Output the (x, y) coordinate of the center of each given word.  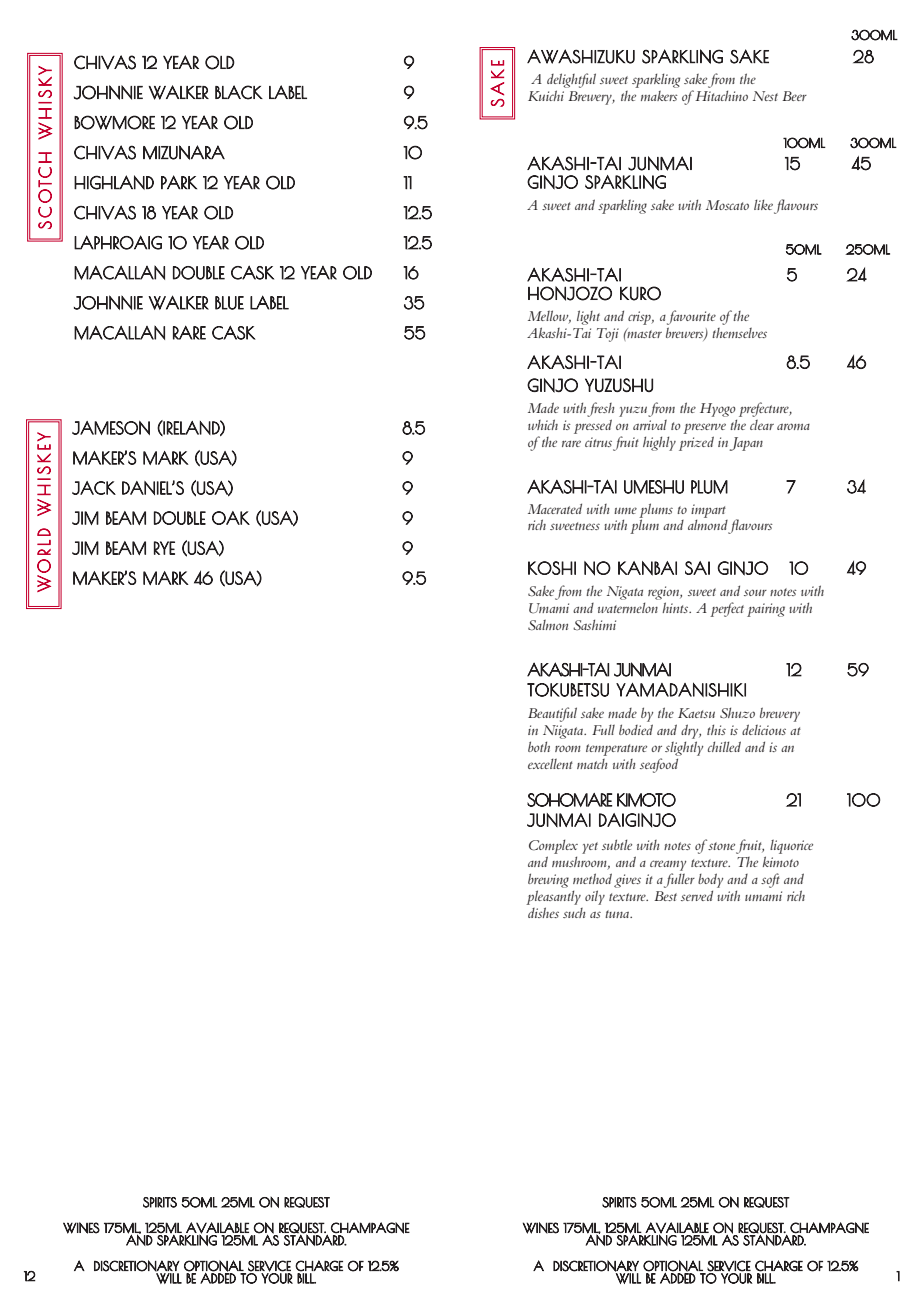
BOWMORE (114, 122)
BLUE (229, 303)
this (716, 729)
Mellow (549, 317)
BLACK (239, 92)
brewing (548, 880)
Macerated (555, 508)
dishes (543, 912)
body (710, 880)
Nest (765, 96)
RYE (164, 548)
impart (709, 512)
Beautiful (552, 714)
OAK (231, 518)
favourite (691, 317)
